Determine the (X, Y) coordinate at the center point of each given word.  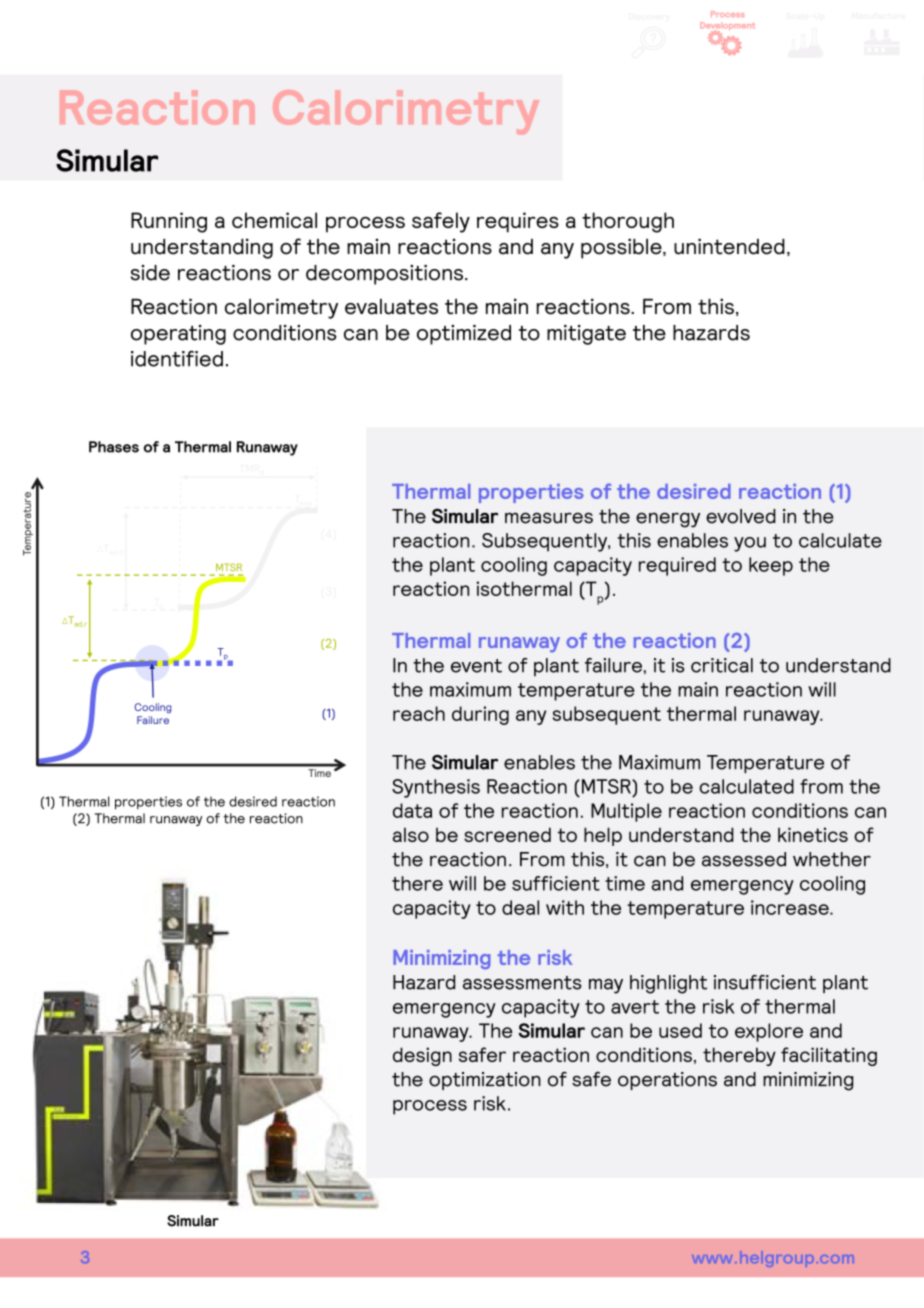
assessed (744, 859)
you (750, 544)
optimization (485, 1081)
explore (769, 1032)
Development (727, 27)
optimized (464, 335)
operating (178, 335)
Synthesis (436, 788)
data (412, 810)
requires (518, 222)
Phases (114, 447)
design (422, 1056)
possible (622, 248)
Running (169, 222)
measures (549, 518)
